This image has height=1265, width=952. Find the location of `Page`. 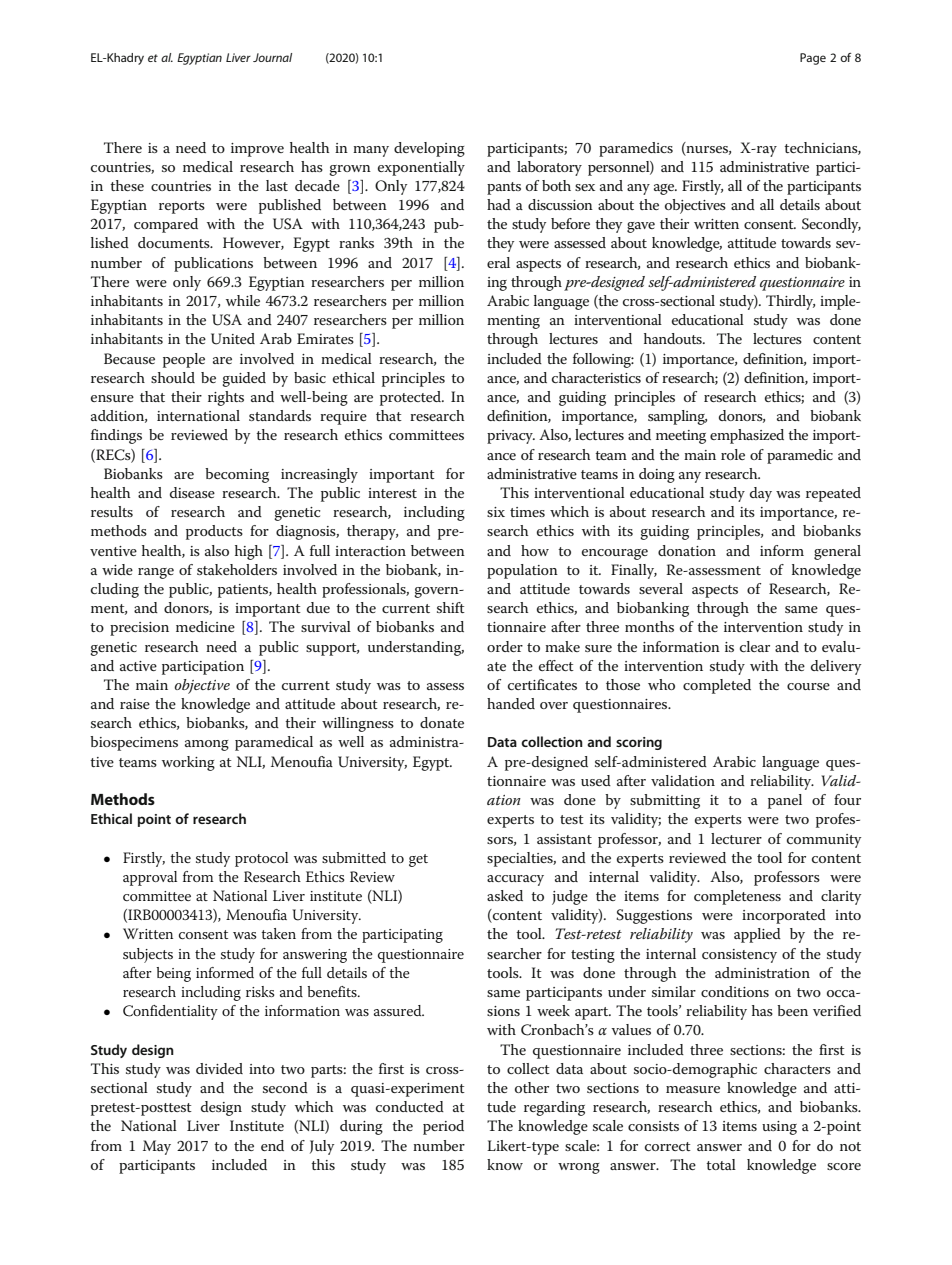

Page is located at coordinates (813, 59).
